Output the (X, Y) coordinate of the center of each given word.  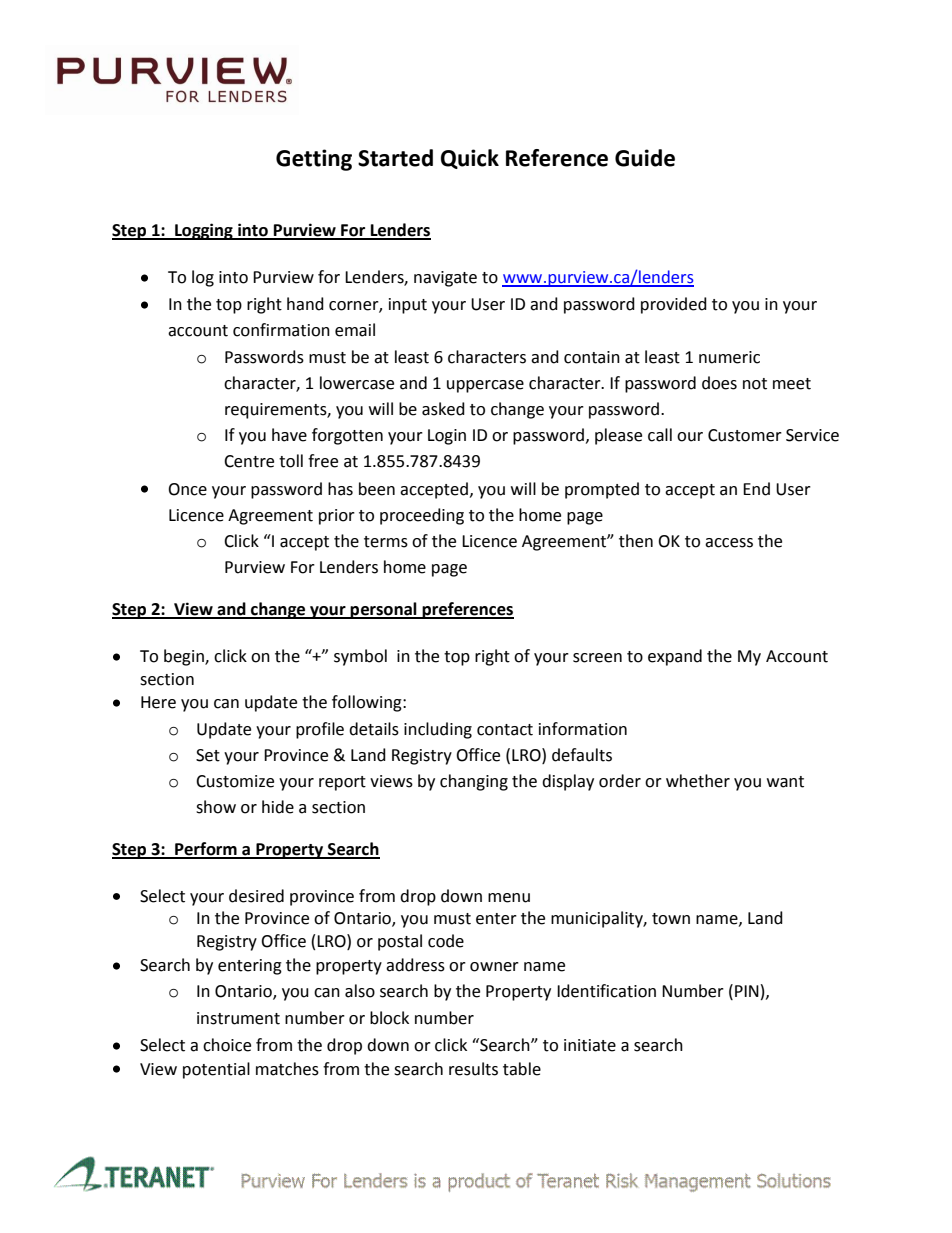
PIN (747, 991)
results (473, 1069)
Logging (204, 231)
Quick (470, 159)
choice (227, 1045)
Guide (645, 158)
